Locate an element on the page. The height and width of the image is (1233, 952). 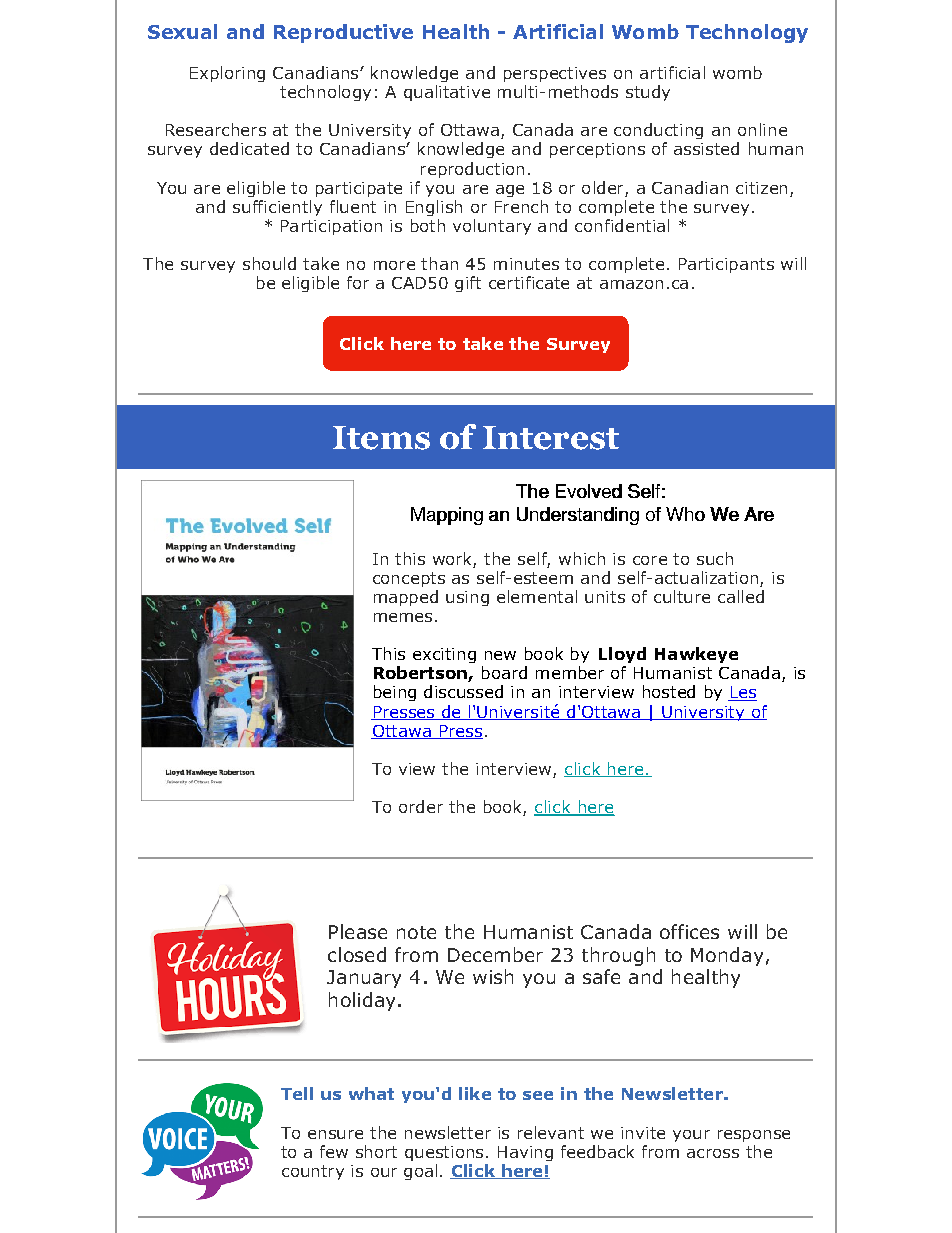
Tell is located at coordinates (297, 1093).
